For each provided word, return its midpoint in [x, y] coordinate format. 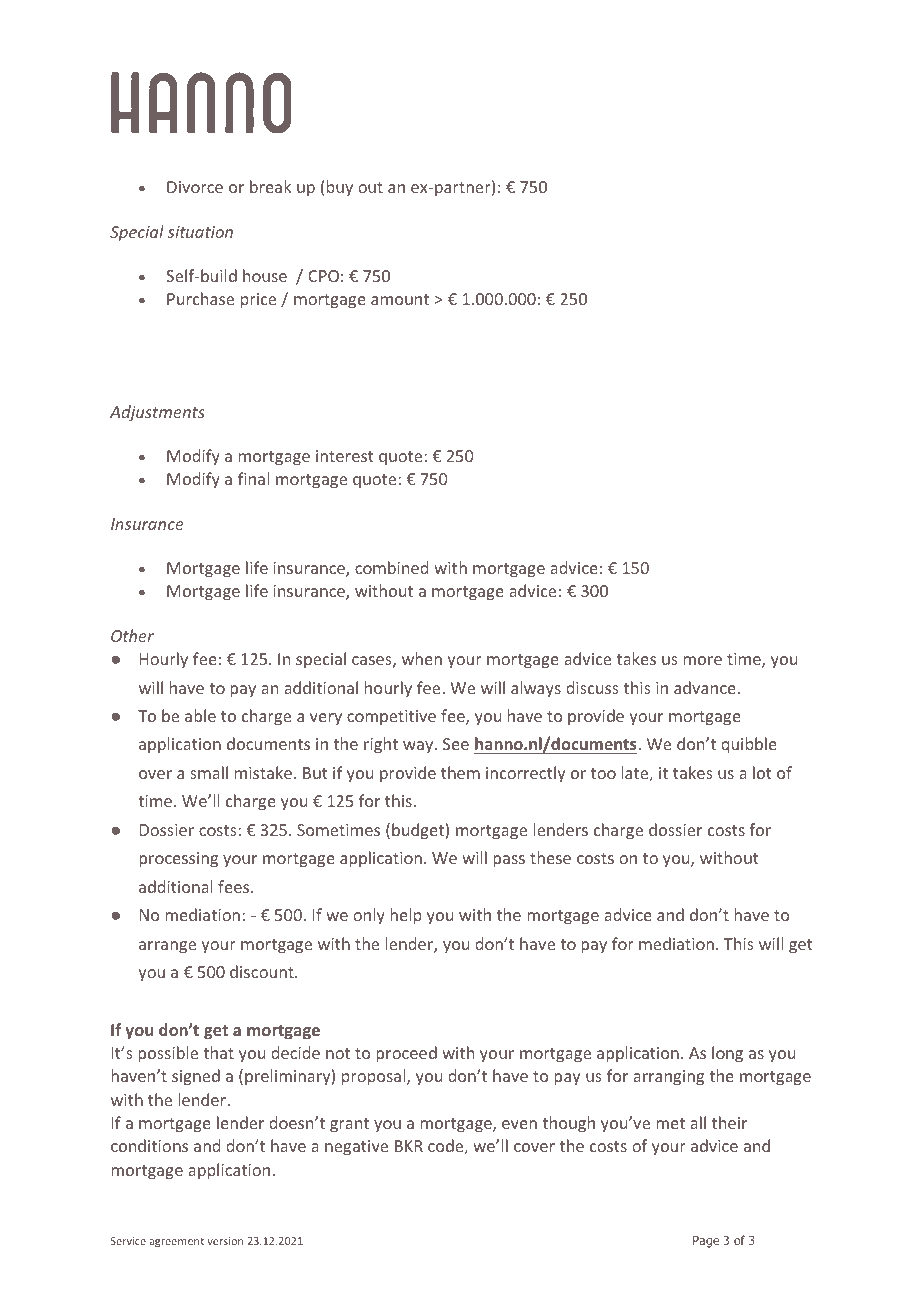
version [225, 1241]
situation [200, 232]
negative [356, 1148]
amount [400, 299]
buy [340, 188]
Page [706, 1242]
